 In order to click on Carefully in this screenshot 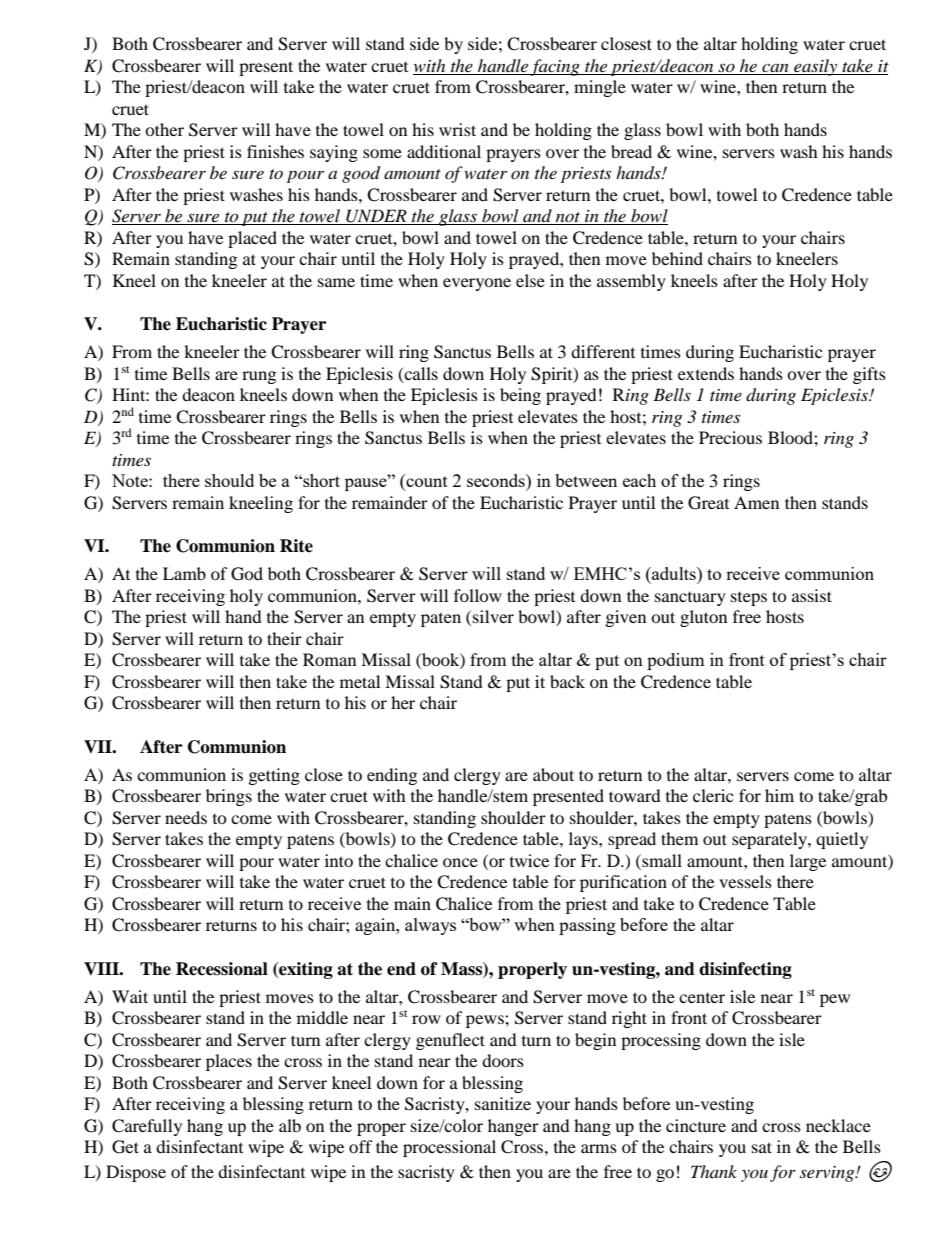, I will do `click(147, 1127)`.
